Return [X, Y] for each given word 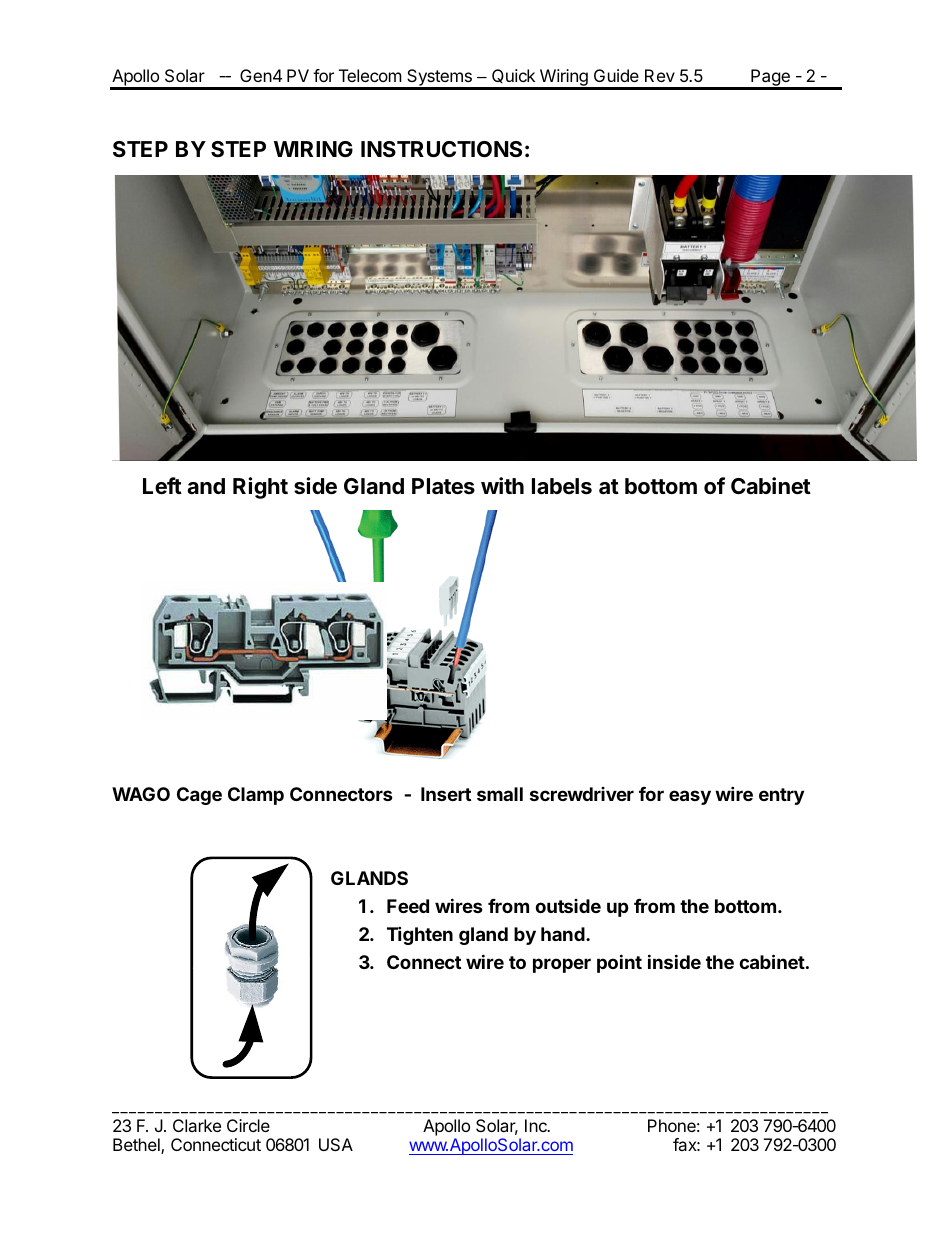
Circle [248, 1125]
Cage [199, 796]
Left [162, 486]
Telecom [370, 75]
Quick [513, 76]
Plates [443, 486]
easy [690, 797]
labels [562, 486]
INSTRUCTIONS [441, 149]
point [619, 963]
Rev [660, 75]
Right [260, 488]
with [502, 485]
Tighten [420, 935]
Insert [446, 794]
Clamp [256, 796]
